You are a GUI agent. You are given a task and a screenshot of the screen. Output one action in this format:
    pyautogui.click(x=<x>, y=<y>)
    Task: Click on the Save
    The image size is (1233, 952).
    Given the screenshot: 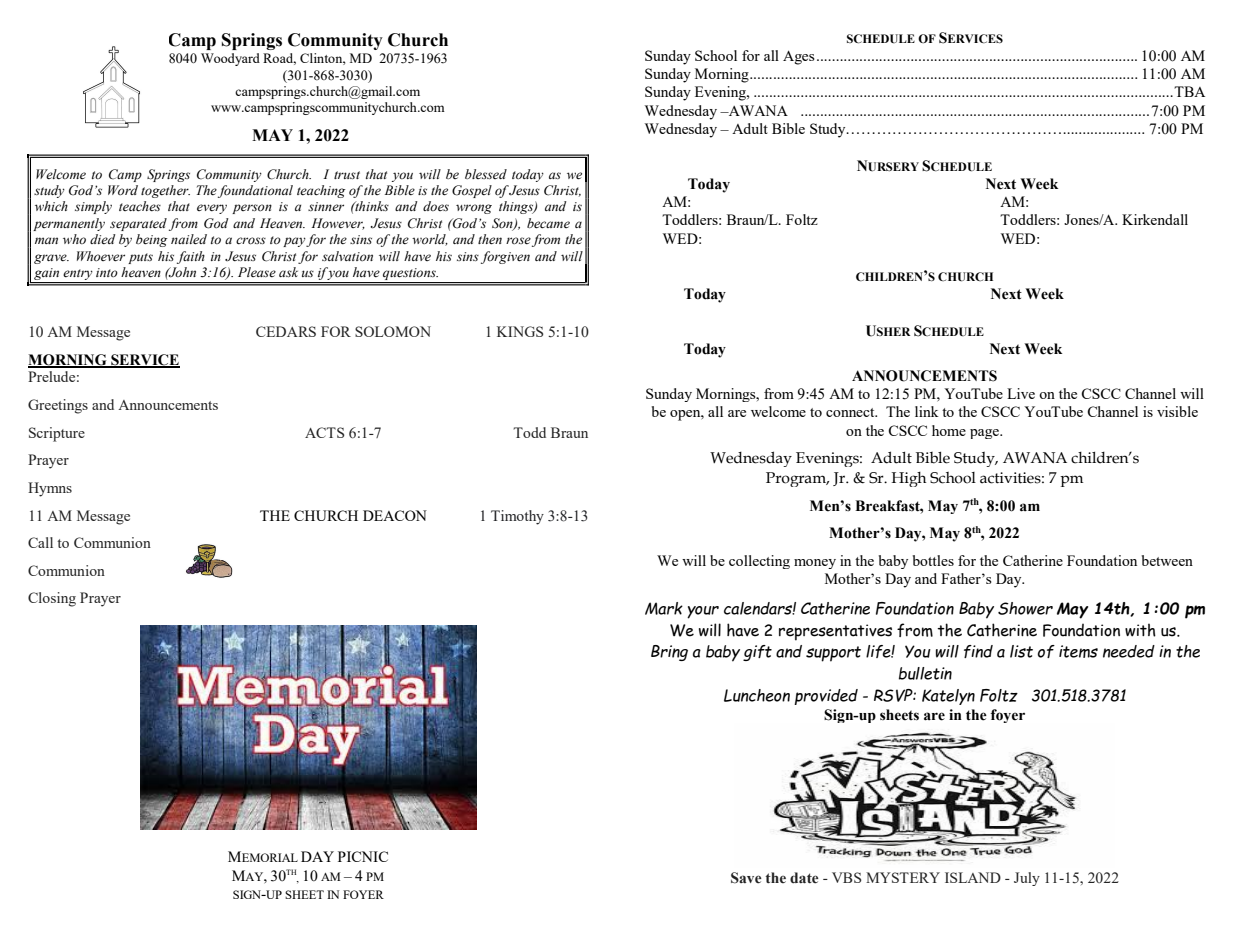 What is the action you would take?
    pyautogui.click(x=746, y=878)
